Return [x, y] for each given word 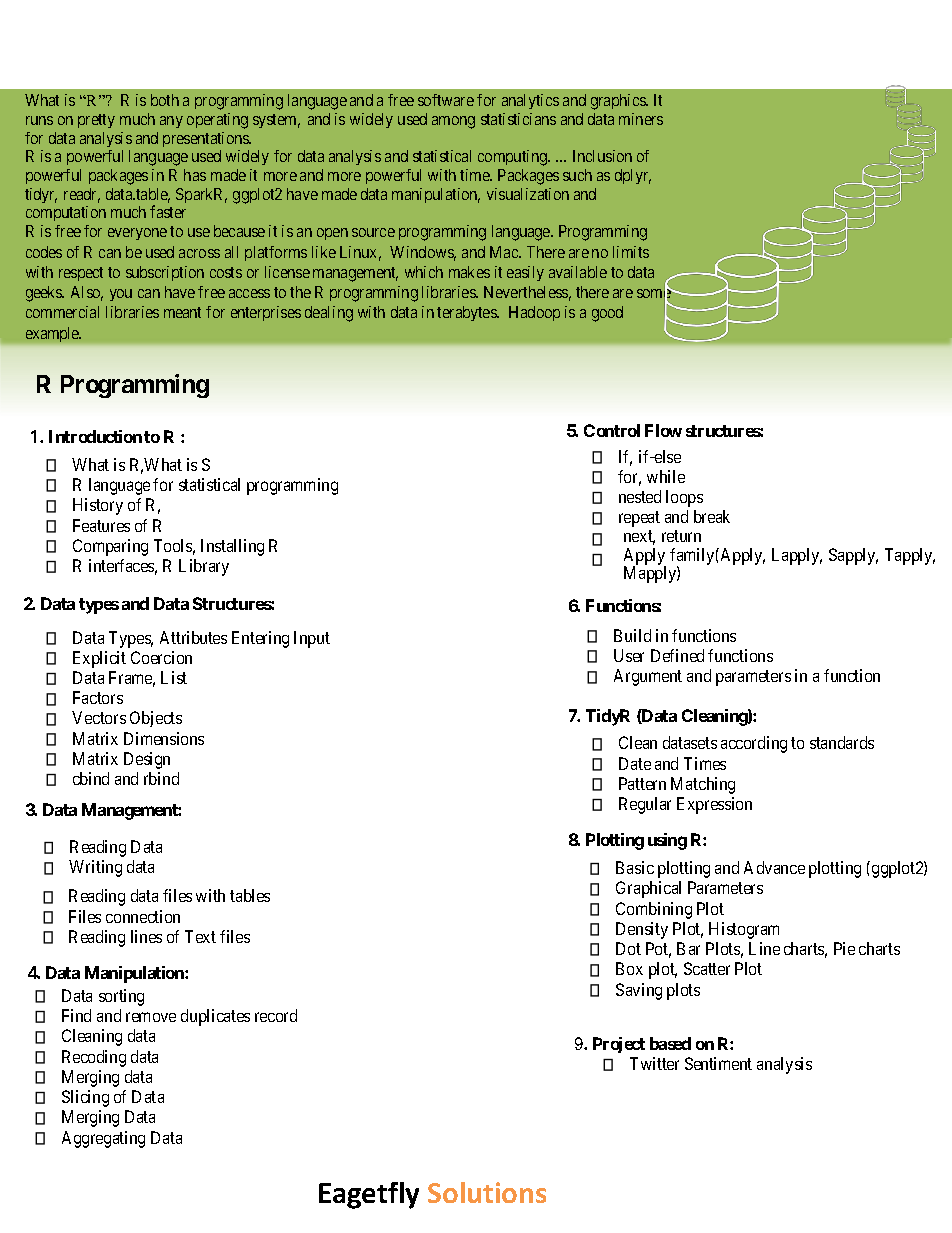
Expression [714, 805]
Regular [645, 805]
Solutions [487, 1192]
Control [612, 430]
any [171, 122]
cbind [91, 778]
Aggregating [103, 1139]
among [453, 122]
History [98, 506]
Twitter [654, 1063]
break [712, 516]
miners [641, 119]
